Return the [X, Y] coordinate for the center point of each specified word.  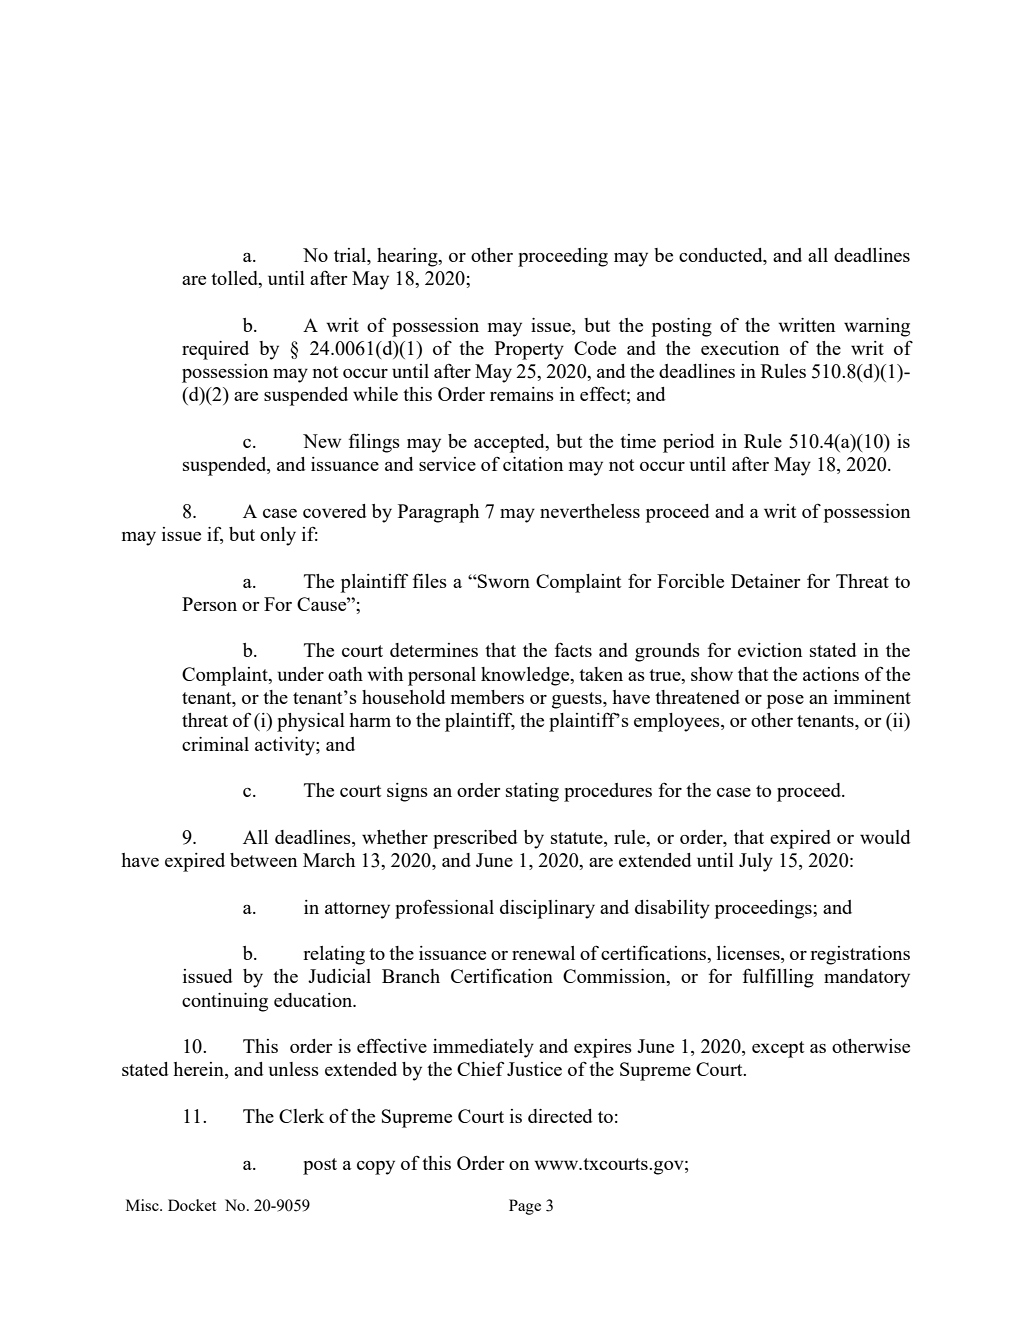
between [263, 860]
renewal [543, 953]
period [688, 443]
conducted [722, 255]
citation [533, 464]
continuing [225, 1002]
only [278, 536]
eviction [770, 650]
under [301, 674]
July [756, 862]
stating [532, 792]
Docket [192, 1205]
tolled [235, 279]
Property [529, 350]
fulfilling [778, 978]
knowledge [526, 676]
